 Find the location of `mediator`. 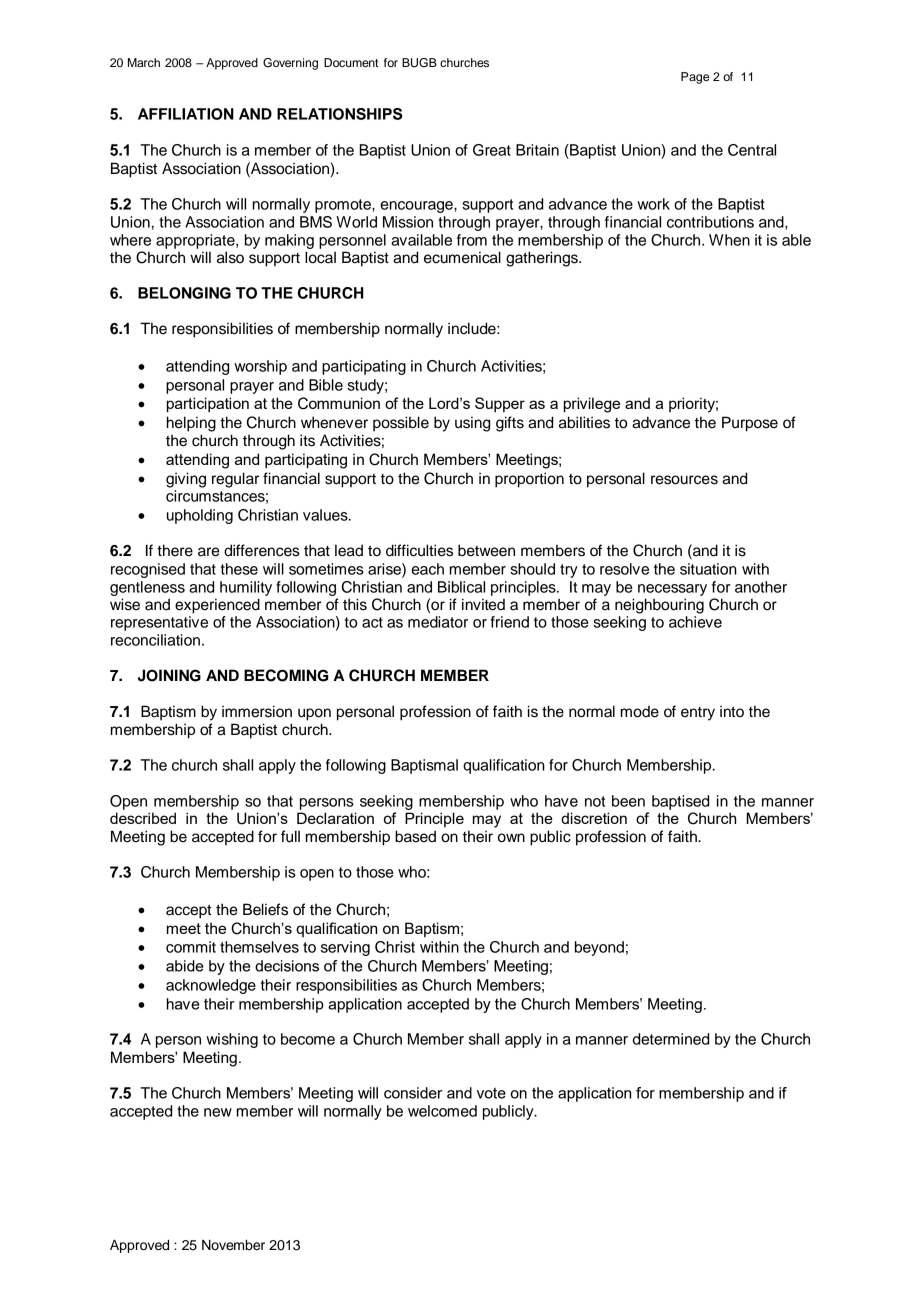

mediator is located at coordinates (438, 622).
